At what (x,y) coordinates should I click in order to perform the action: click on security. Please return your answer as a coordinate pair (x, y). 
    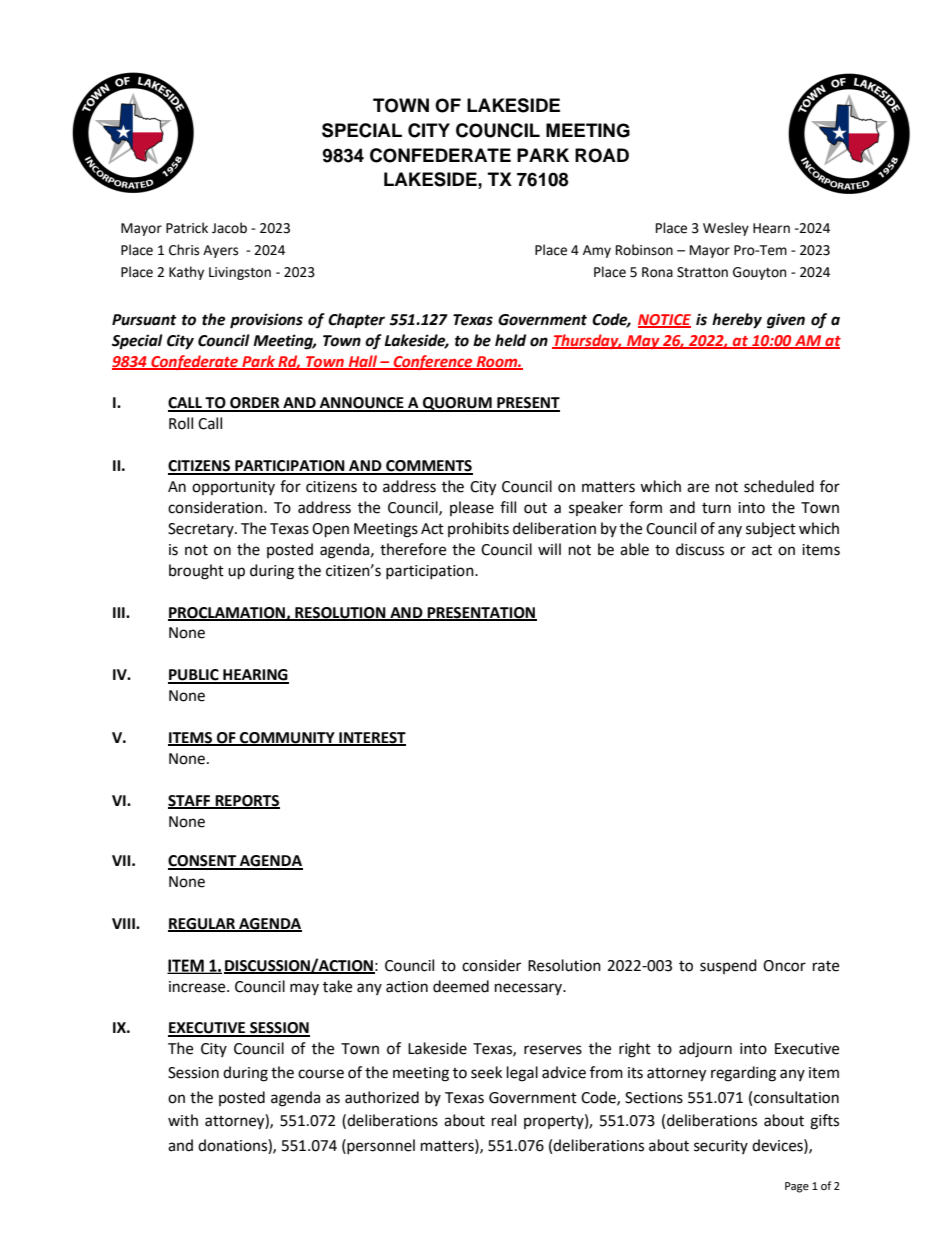
    Looking at the image, I should click on (721, 1147).
